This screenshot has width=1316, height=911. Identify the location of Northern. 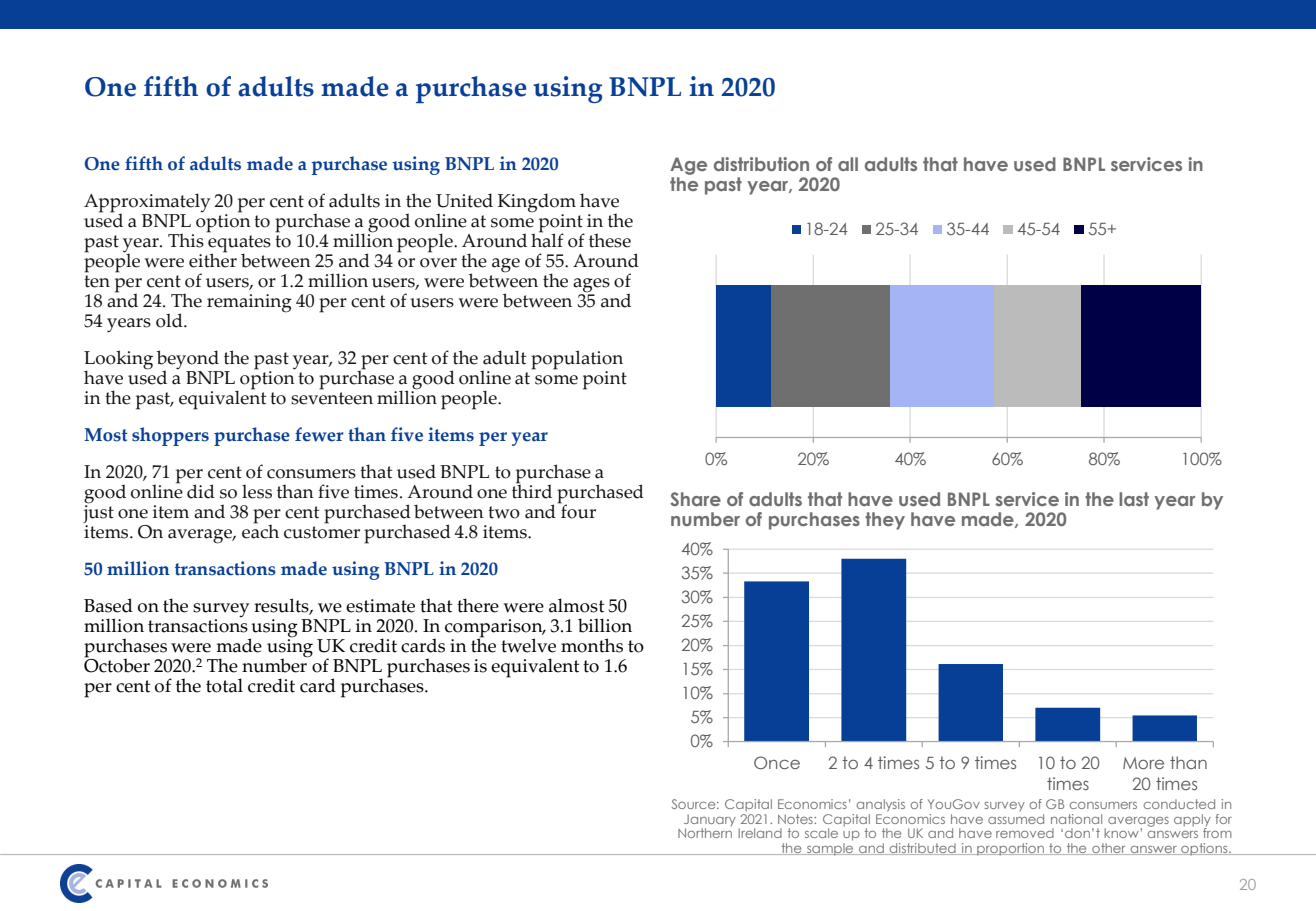
(705, 833).
